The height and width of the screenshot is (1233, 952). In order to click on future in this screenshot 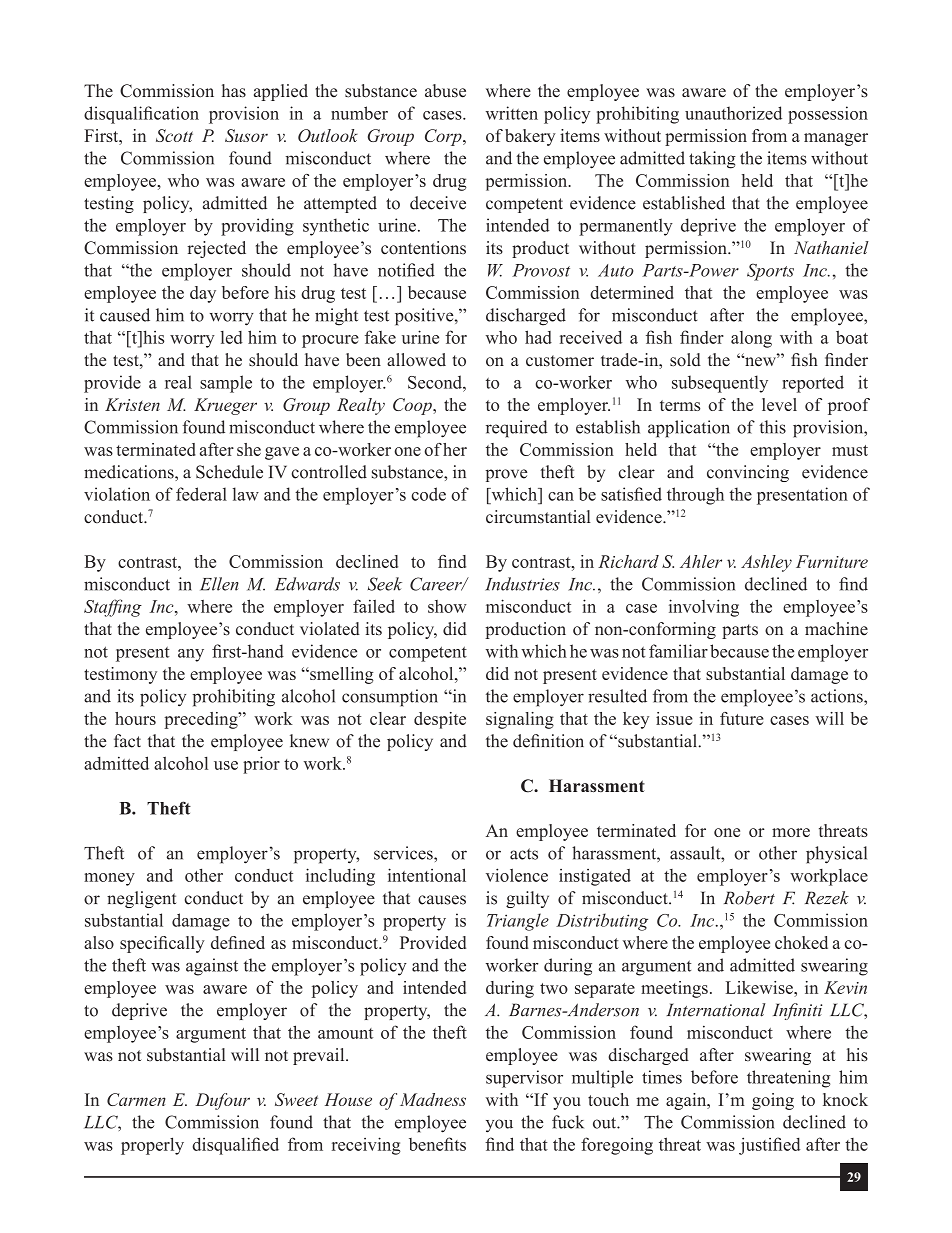, I will do `click(742, 718)`.
